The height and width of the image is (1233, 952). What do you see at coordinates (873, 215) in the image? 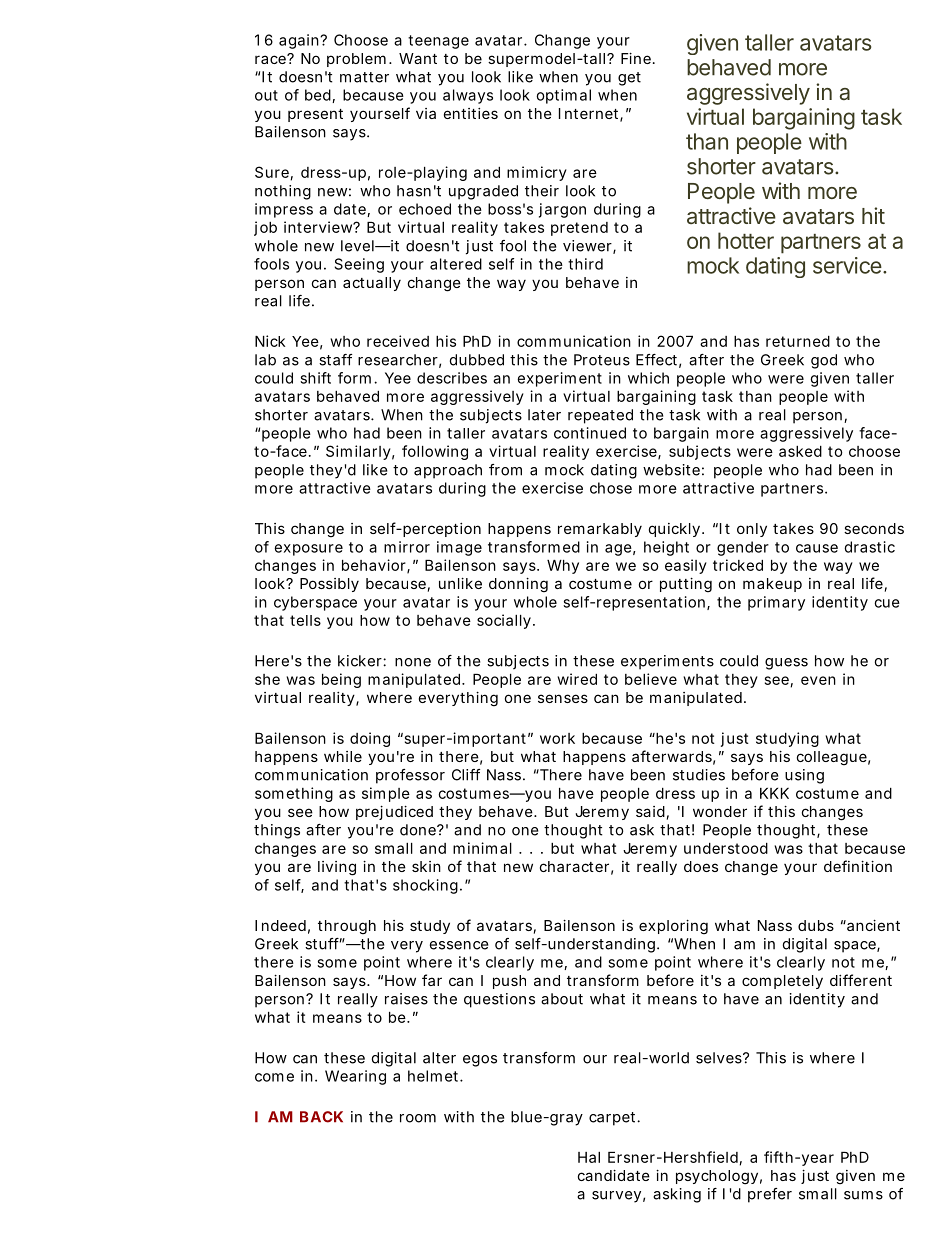
I see `hit` at bounding box center [873, 215].
